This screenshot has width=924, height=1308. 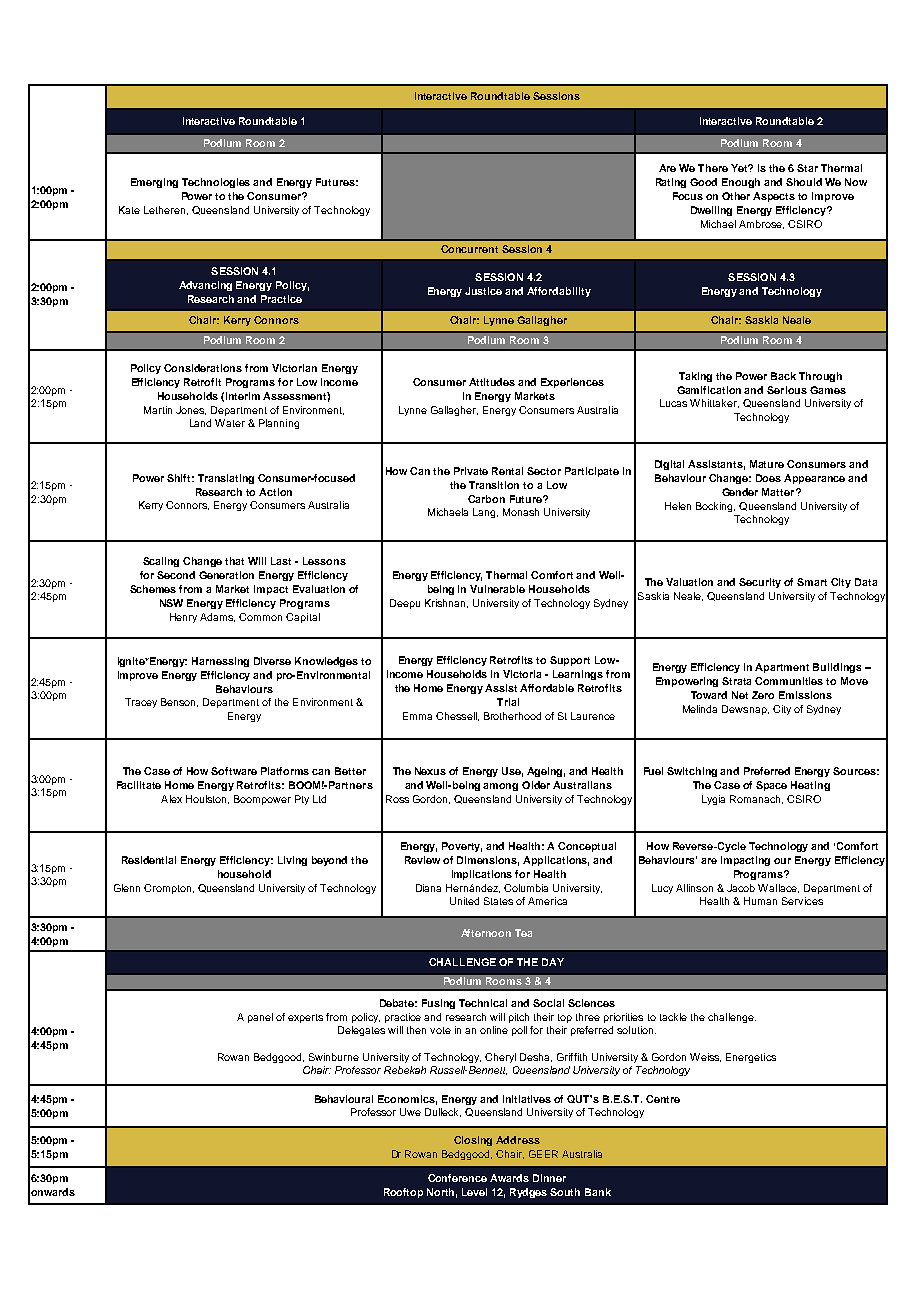 What do you see at coordinates (508, 702) in the screenshot?
I see `Trial` at bounding box center [508, 702].
